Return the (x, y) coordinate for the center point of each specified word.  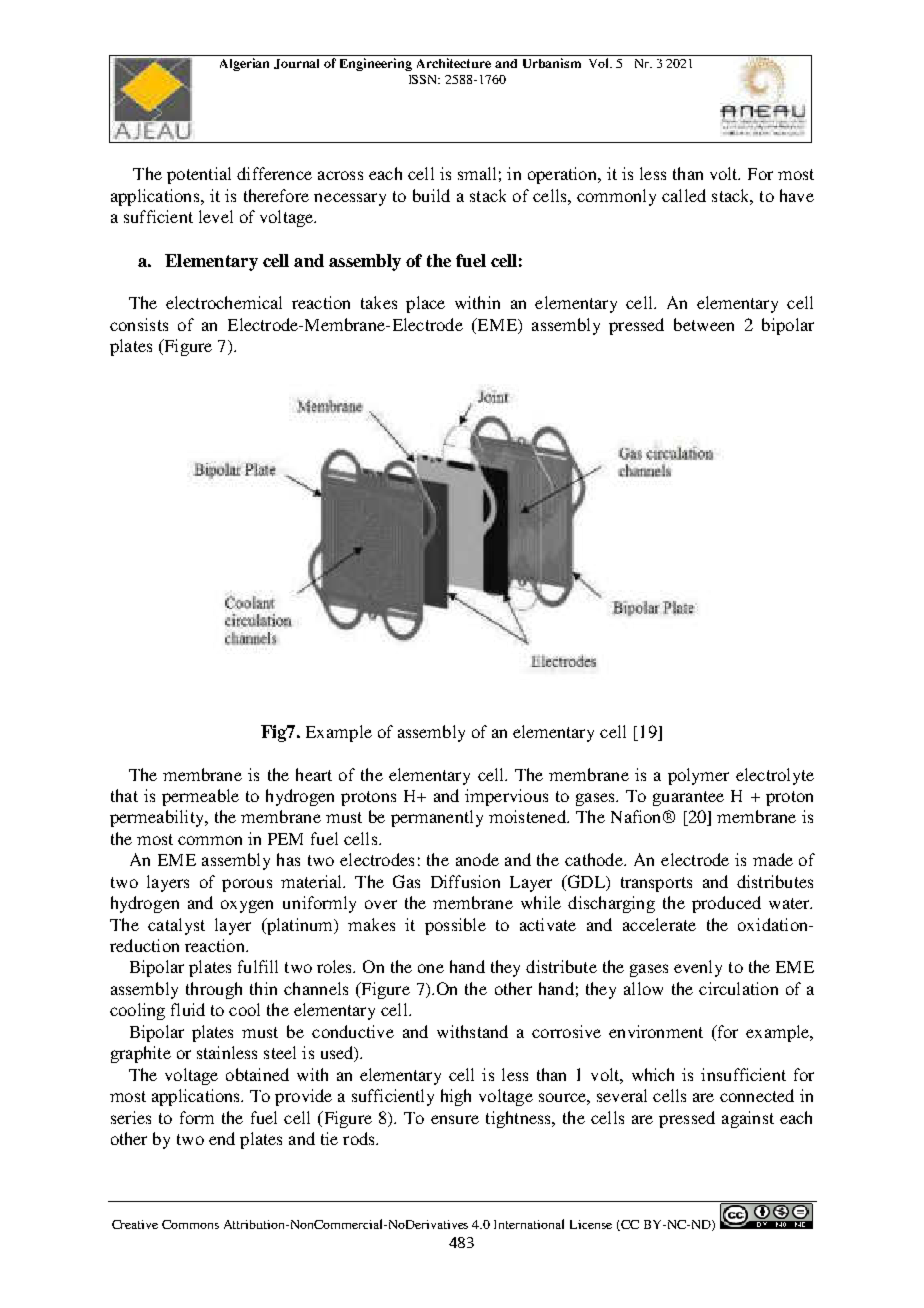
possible (455, 926)
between (704, 324)
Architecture (454, 63)
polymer (698, 776)
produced (726, 904)
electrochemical (224, 302)
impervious (506, 797)
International (529, 1224)
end (222, 1138)
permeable (200, 797)
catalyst (176, 926)
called (684, 195)
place (425, 304)
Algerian (244, 64)
